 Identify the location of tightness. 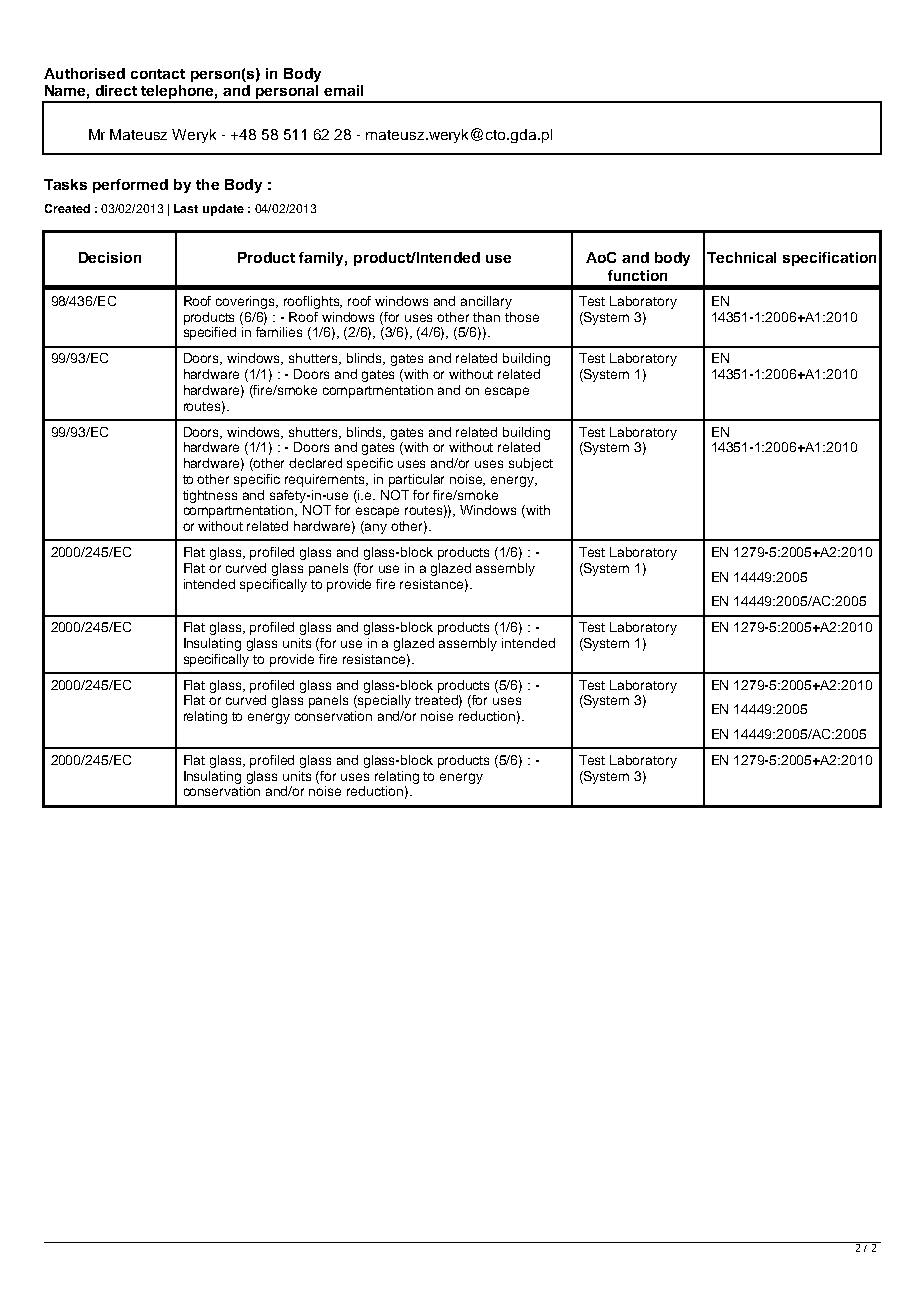
(210, 496).
